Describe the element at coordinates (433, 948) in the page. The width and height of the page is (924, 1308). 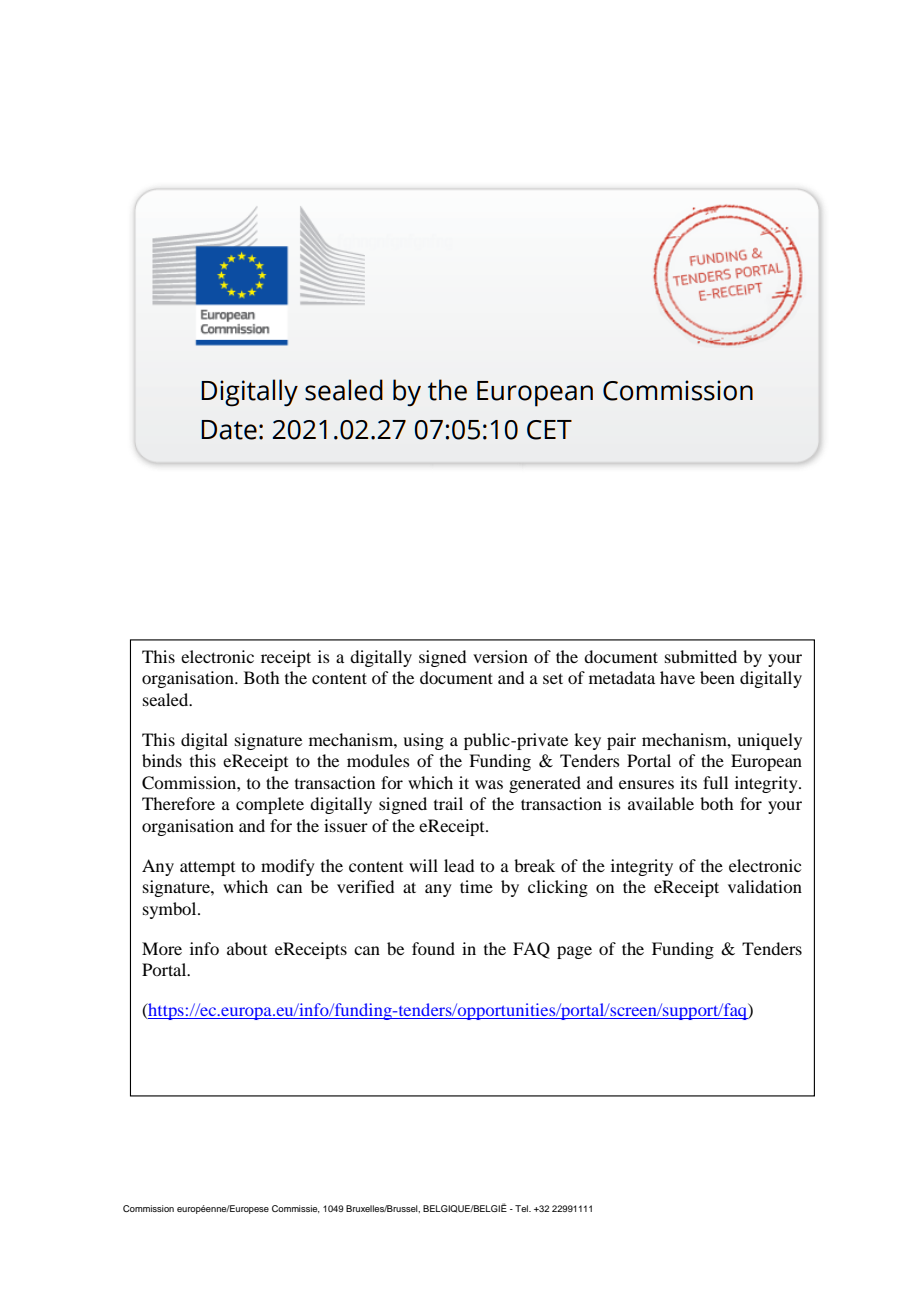
I see `found` at that location.
